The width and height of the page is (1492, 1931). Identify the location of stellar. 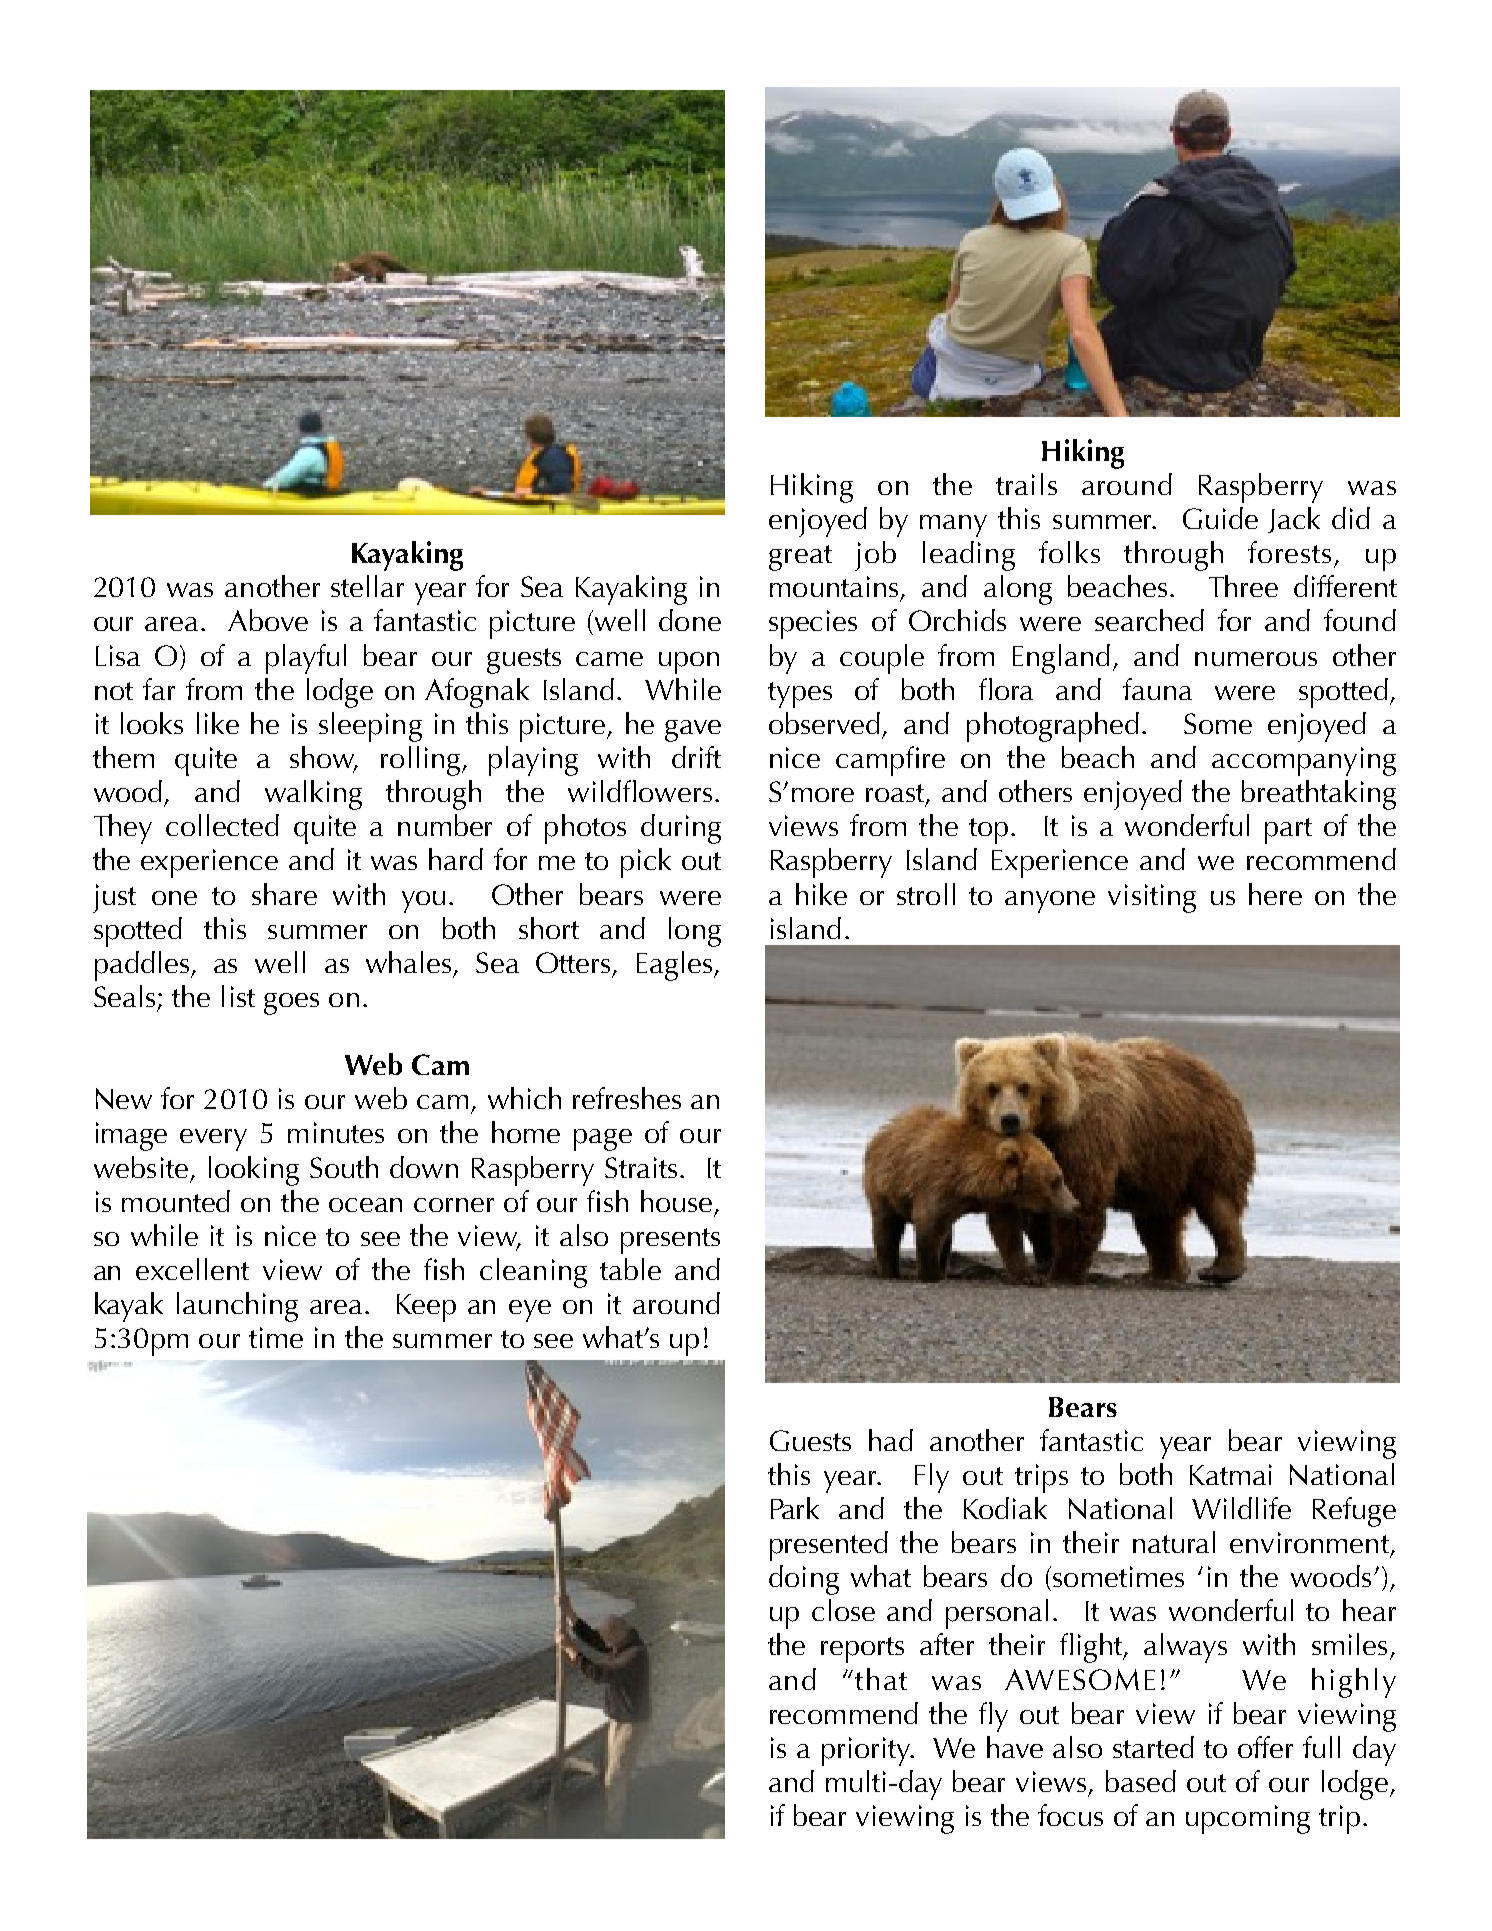
(367, 586).
